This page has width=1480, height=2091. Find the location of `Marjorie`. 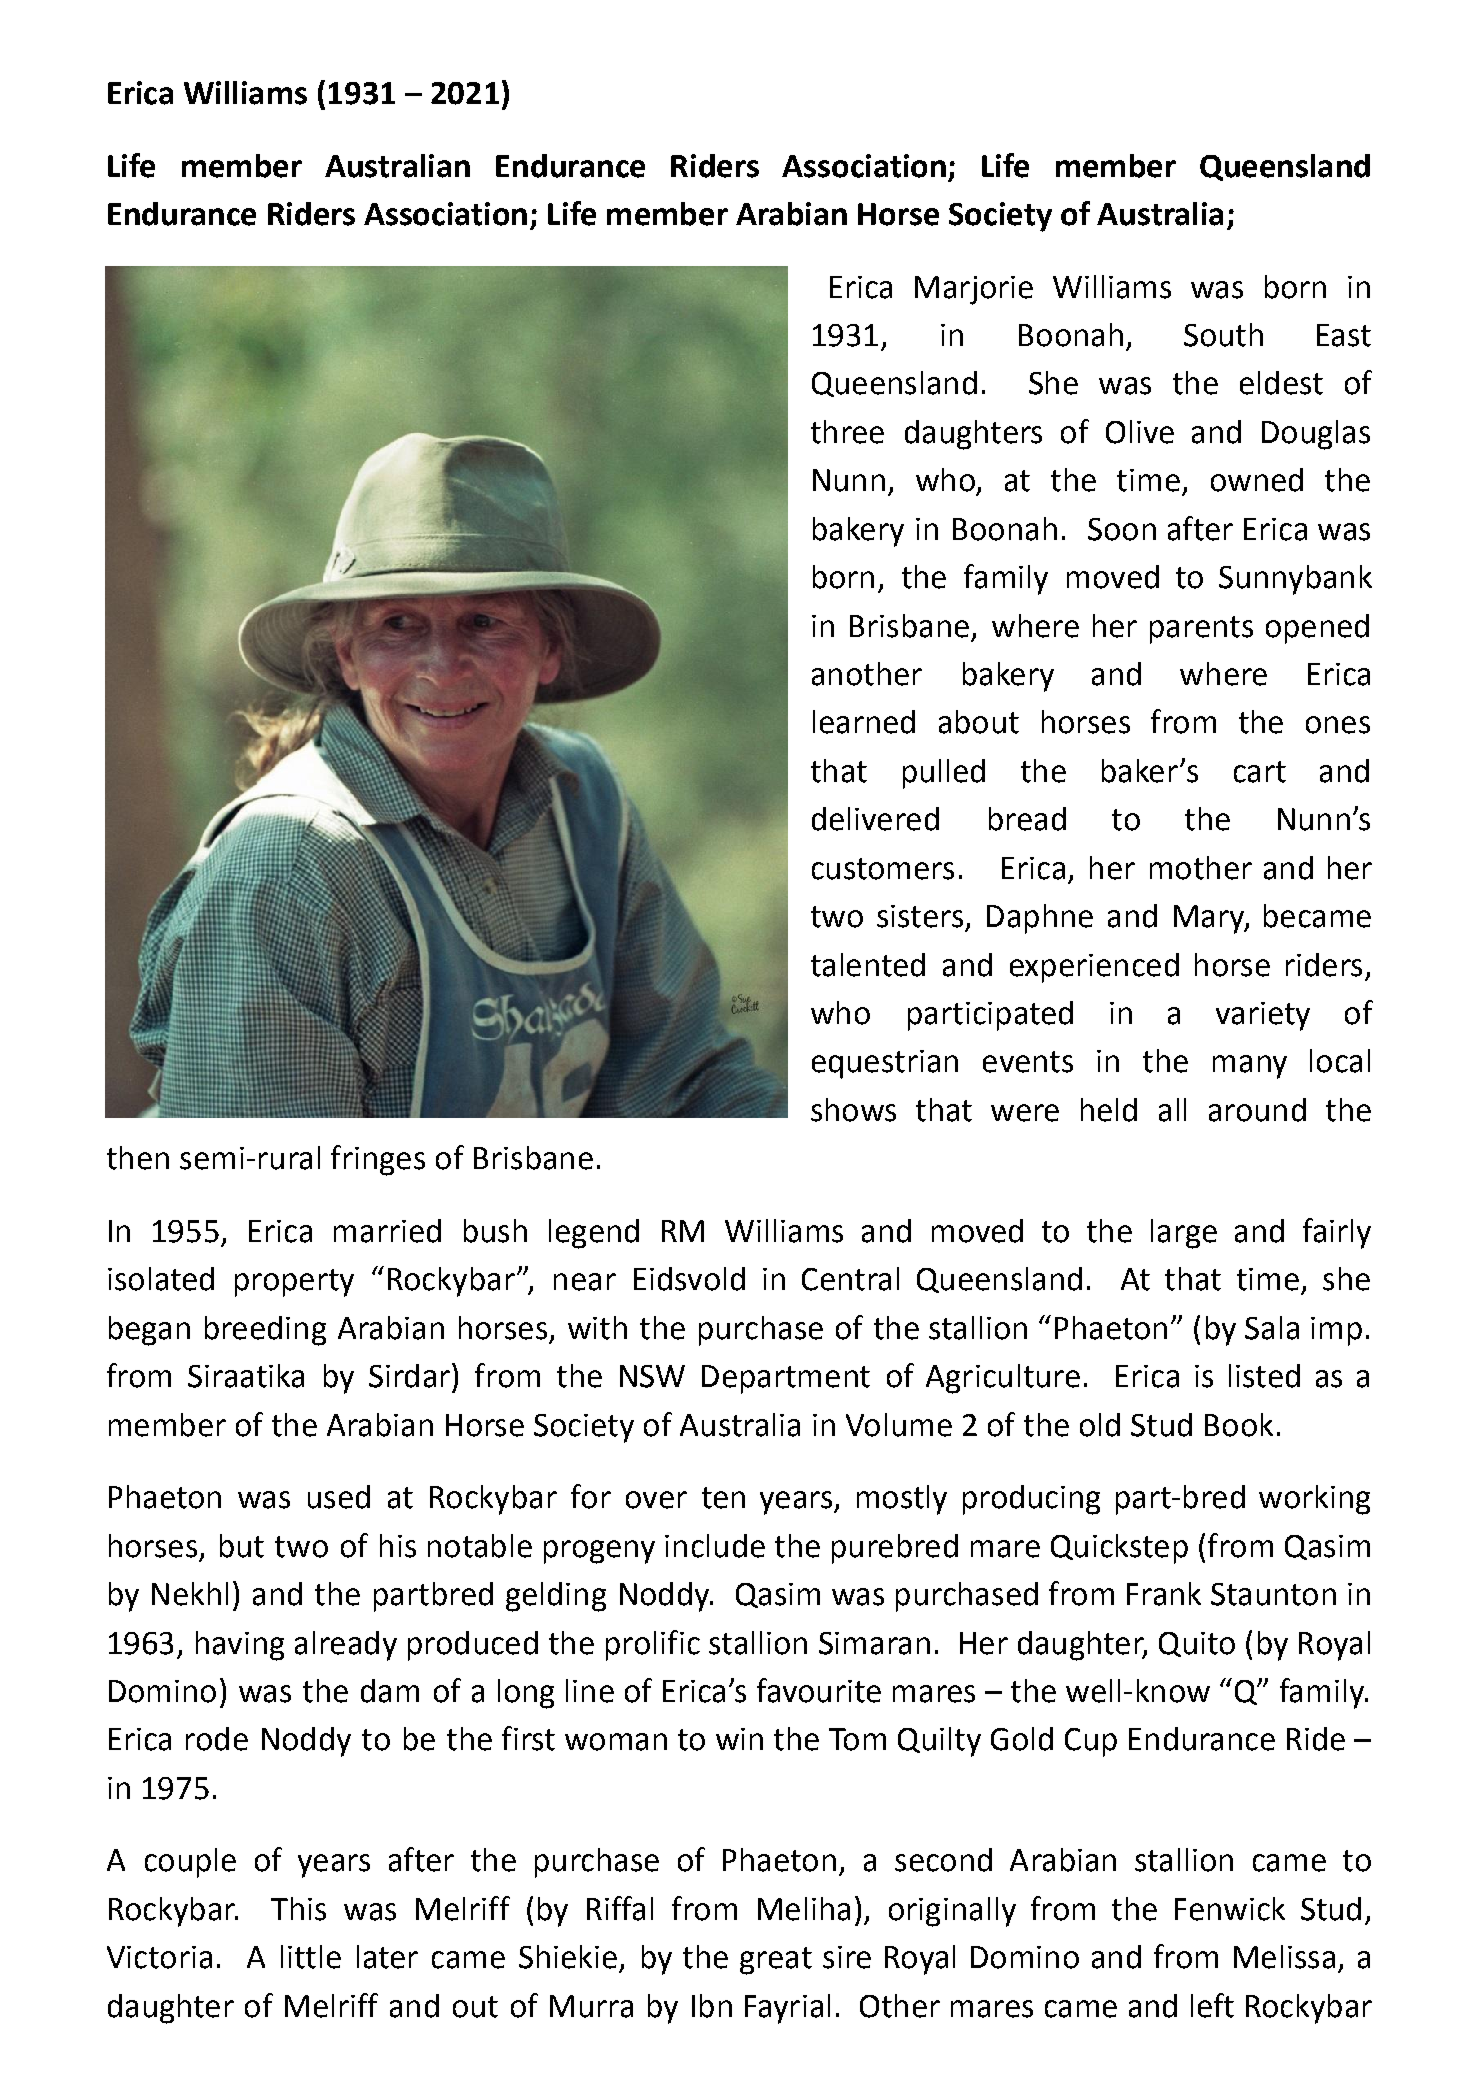

Marjorie is located at coordinates (974, 290).
